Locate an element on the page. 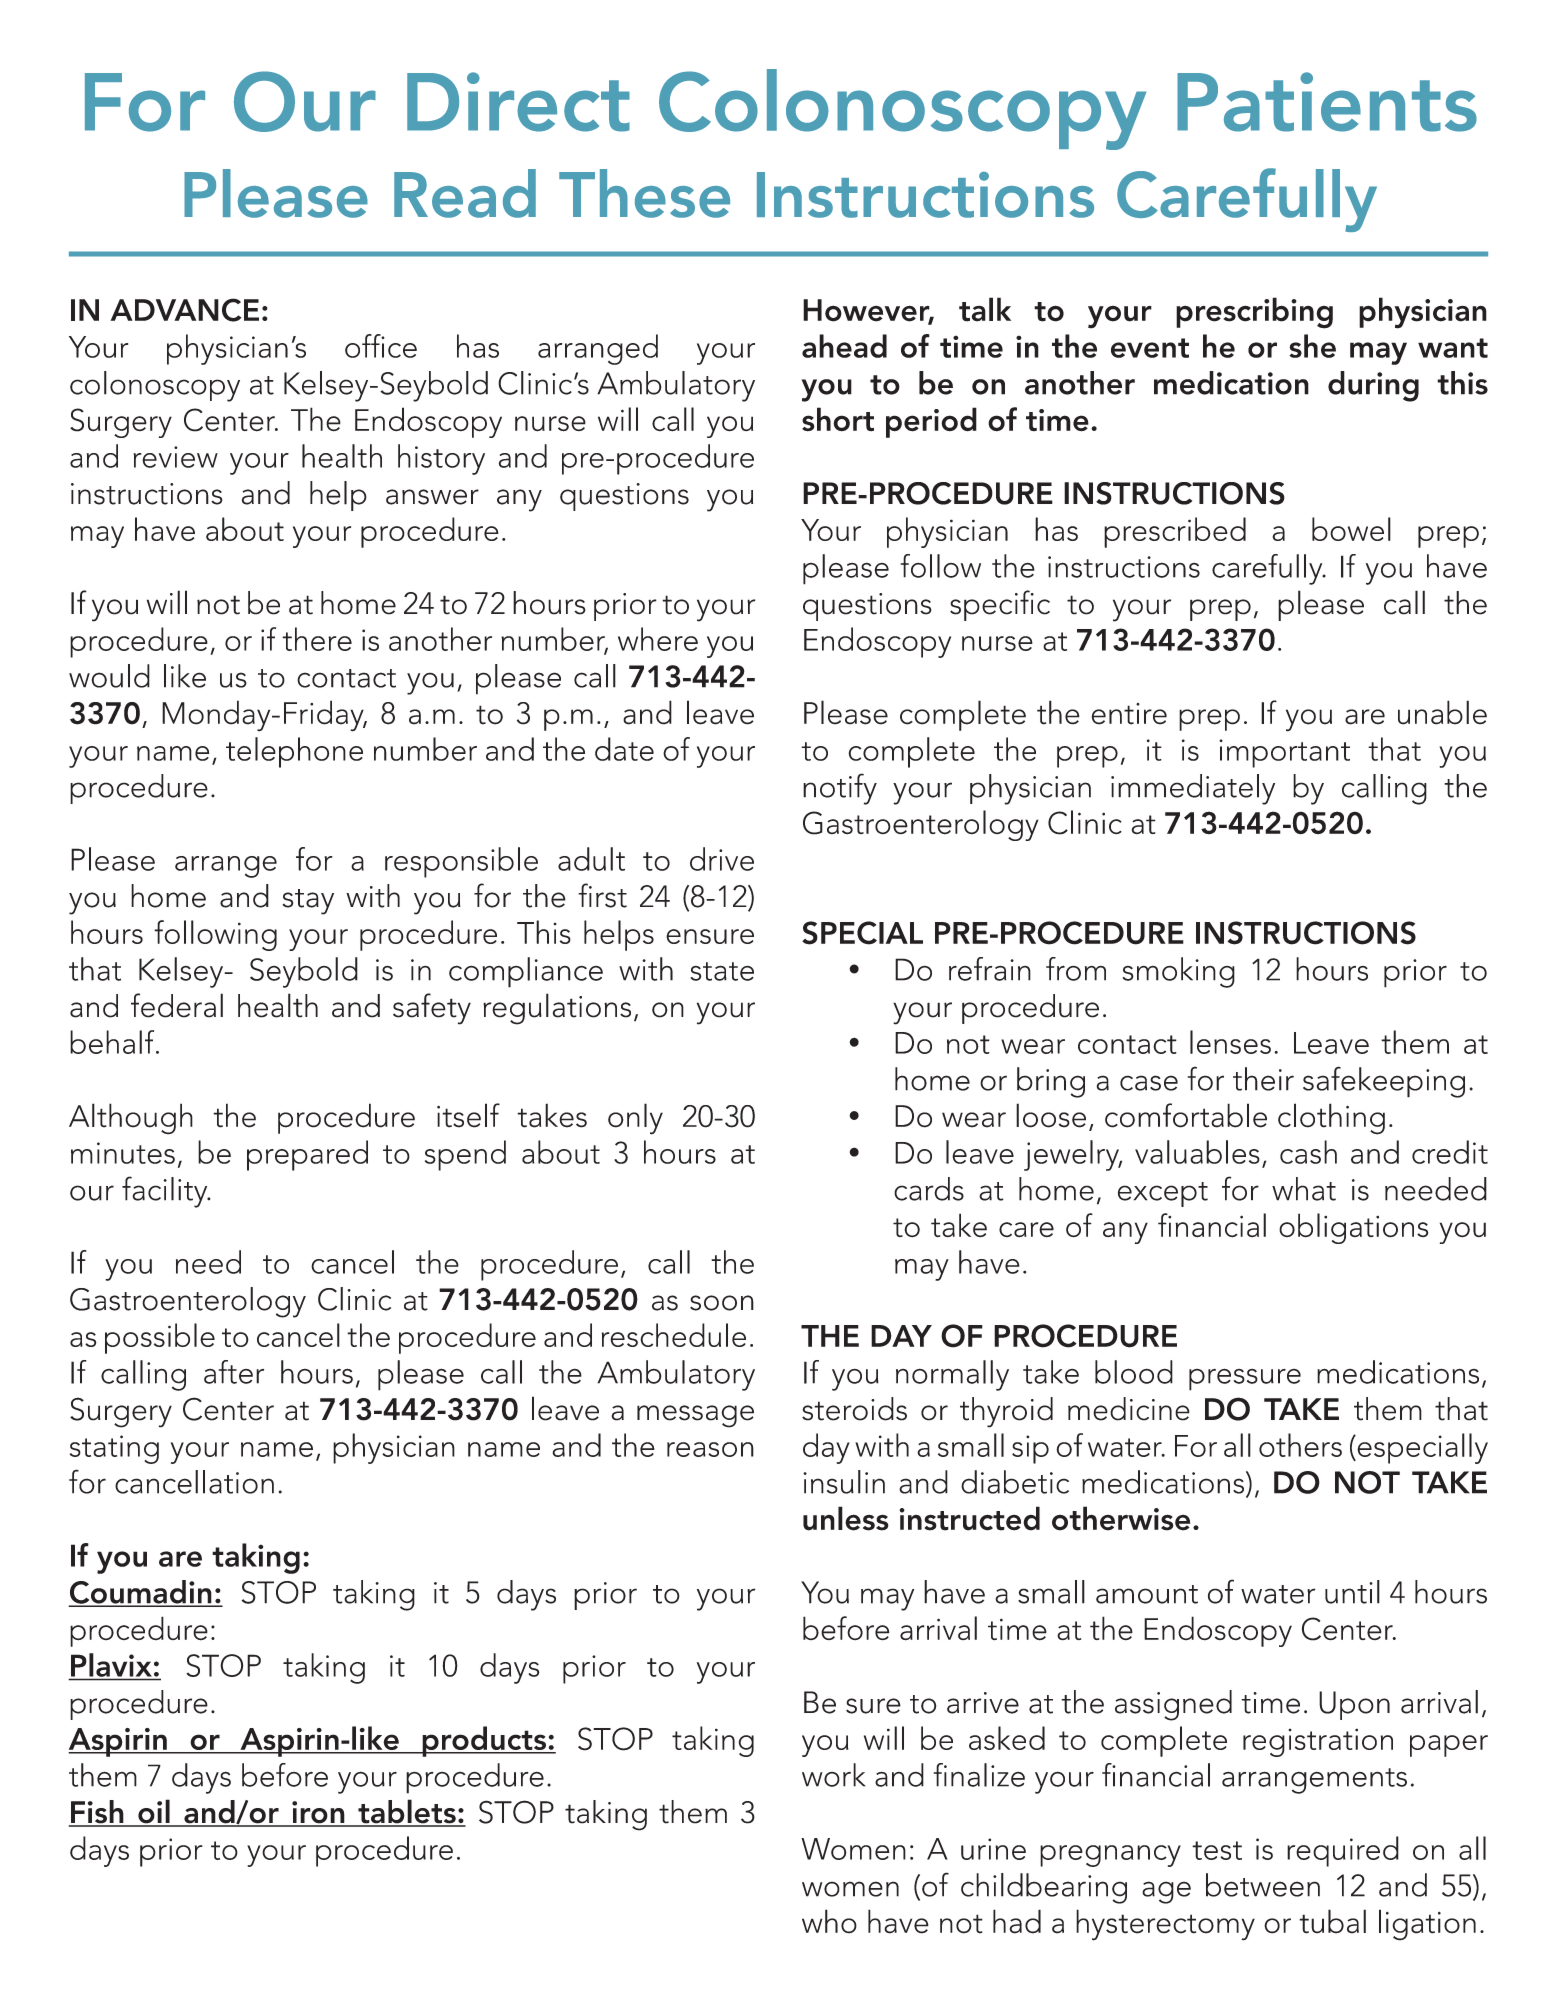 This page has width=1557, height=2015. between is located at coordinates (1263, 1885).
